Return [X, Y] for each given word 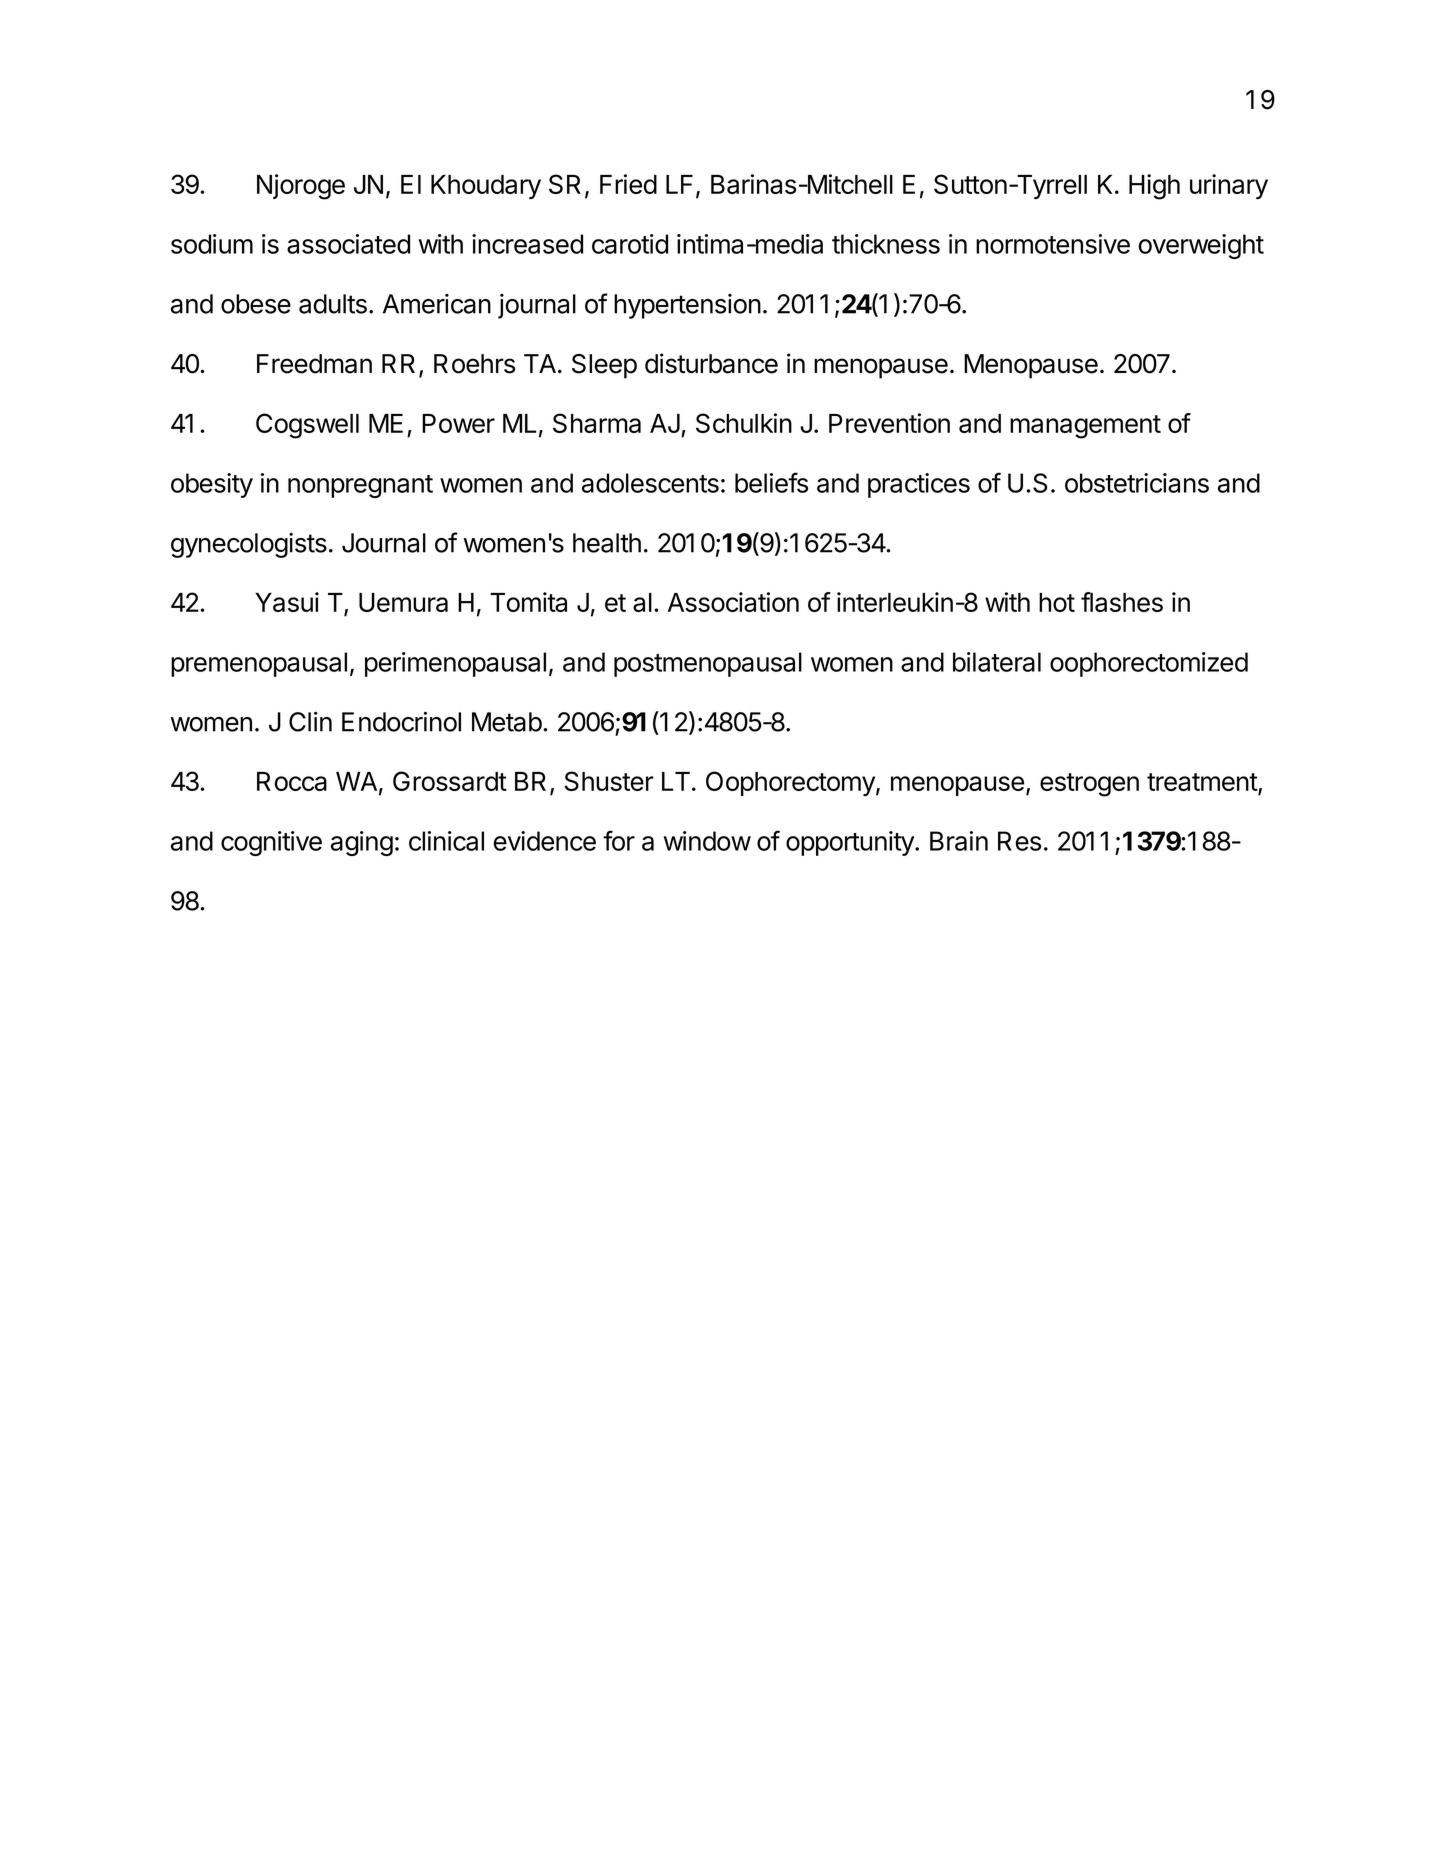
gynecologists [249, 545]
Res [1019, 841]
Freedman [314, 364]
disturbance [711, 363]
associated [348, 244]
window [707, 841]
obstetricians [1137, 483]
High [1154, 187]
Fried [628, 184]
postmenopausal [708, 664]
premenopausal [259, 664]
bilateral [997, 662]
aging [362, 843]
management [1085, 427]
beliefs [771, 482]
